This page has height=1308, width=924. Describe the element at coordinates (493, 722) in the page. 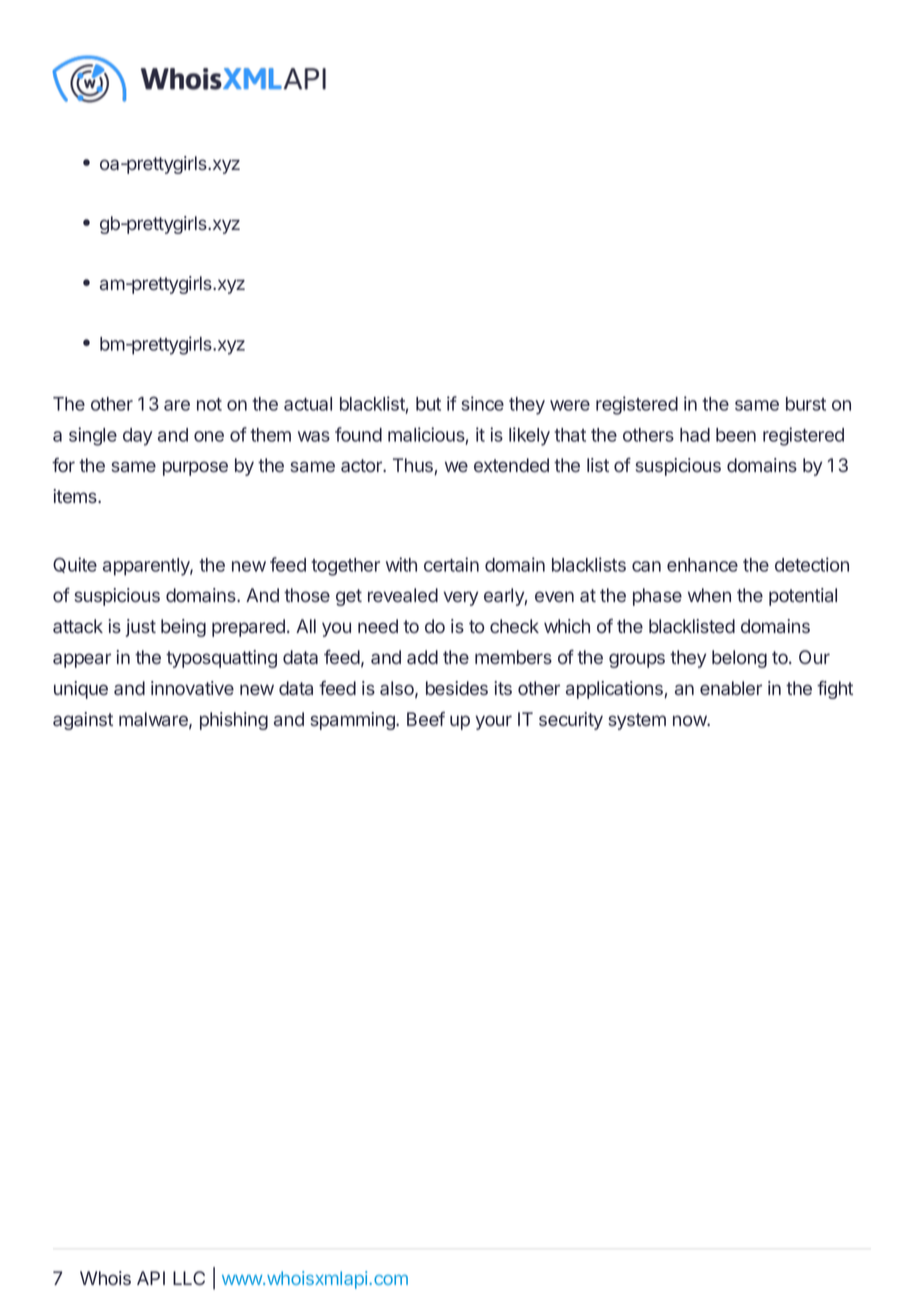

I see `your` at that location.
